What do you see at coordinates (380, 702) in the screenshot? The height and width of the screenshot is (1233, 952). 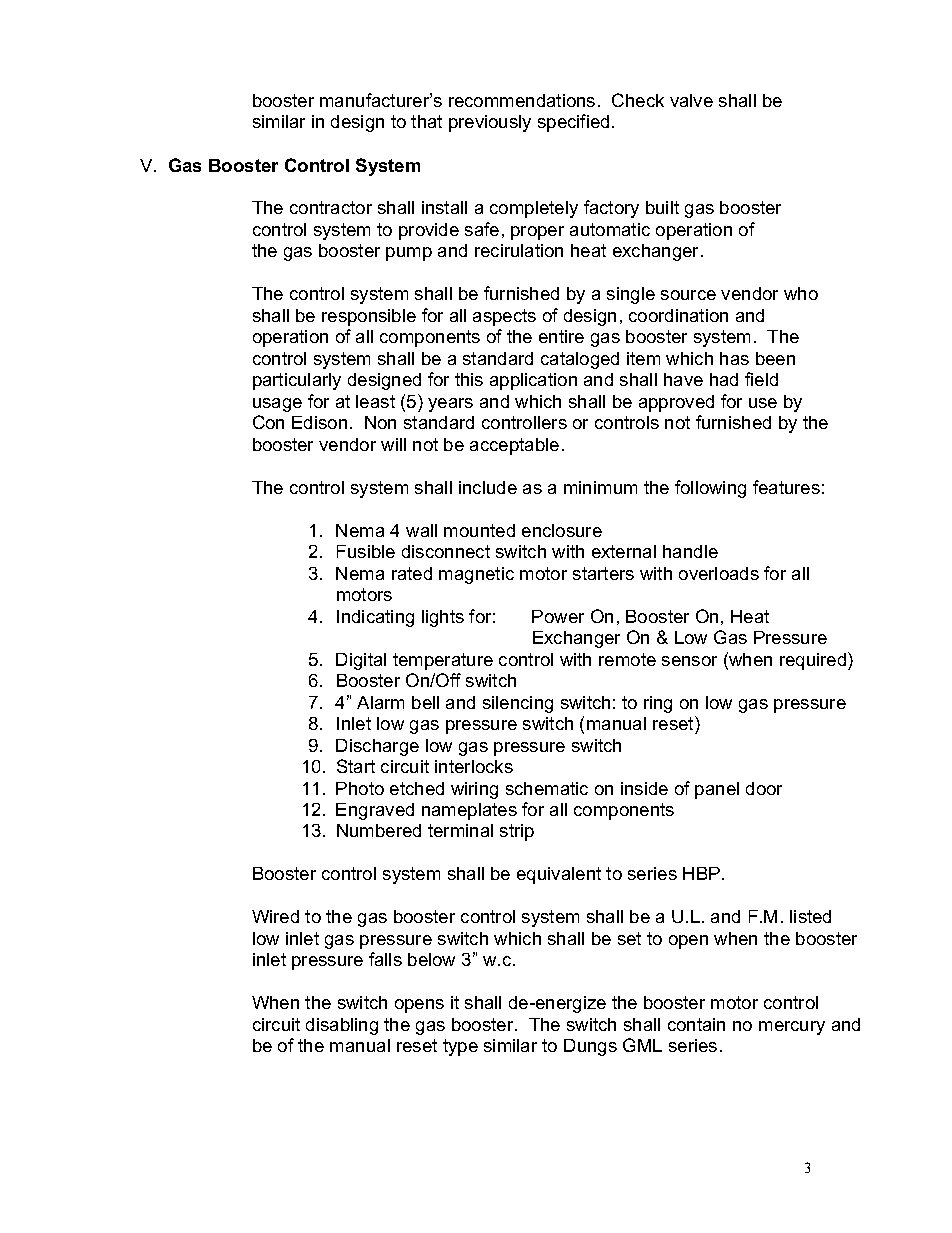 I see `Alarm` at bounding box center [380, 702].
